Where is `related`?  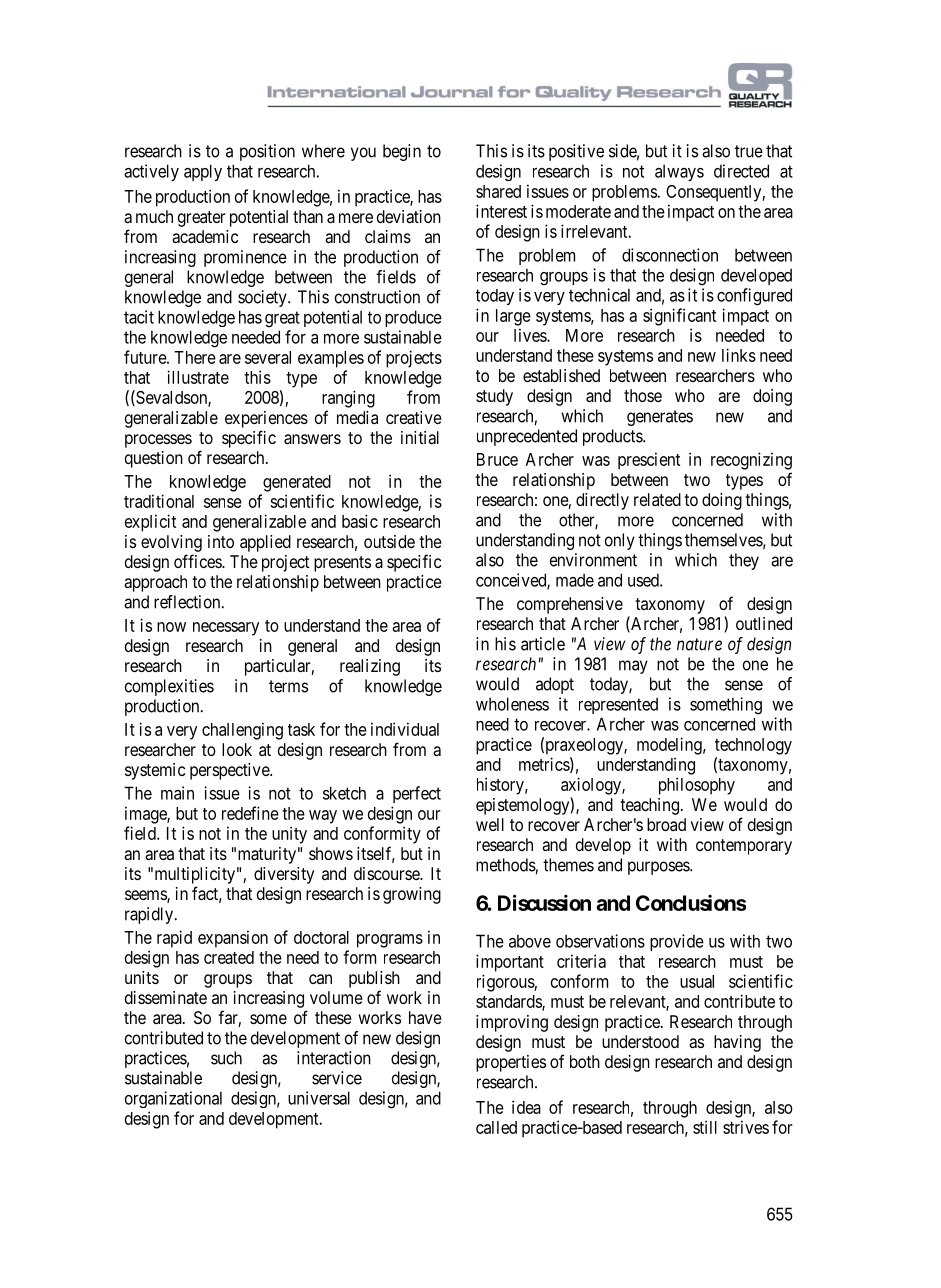 related is located at coordinates (657, 499).
